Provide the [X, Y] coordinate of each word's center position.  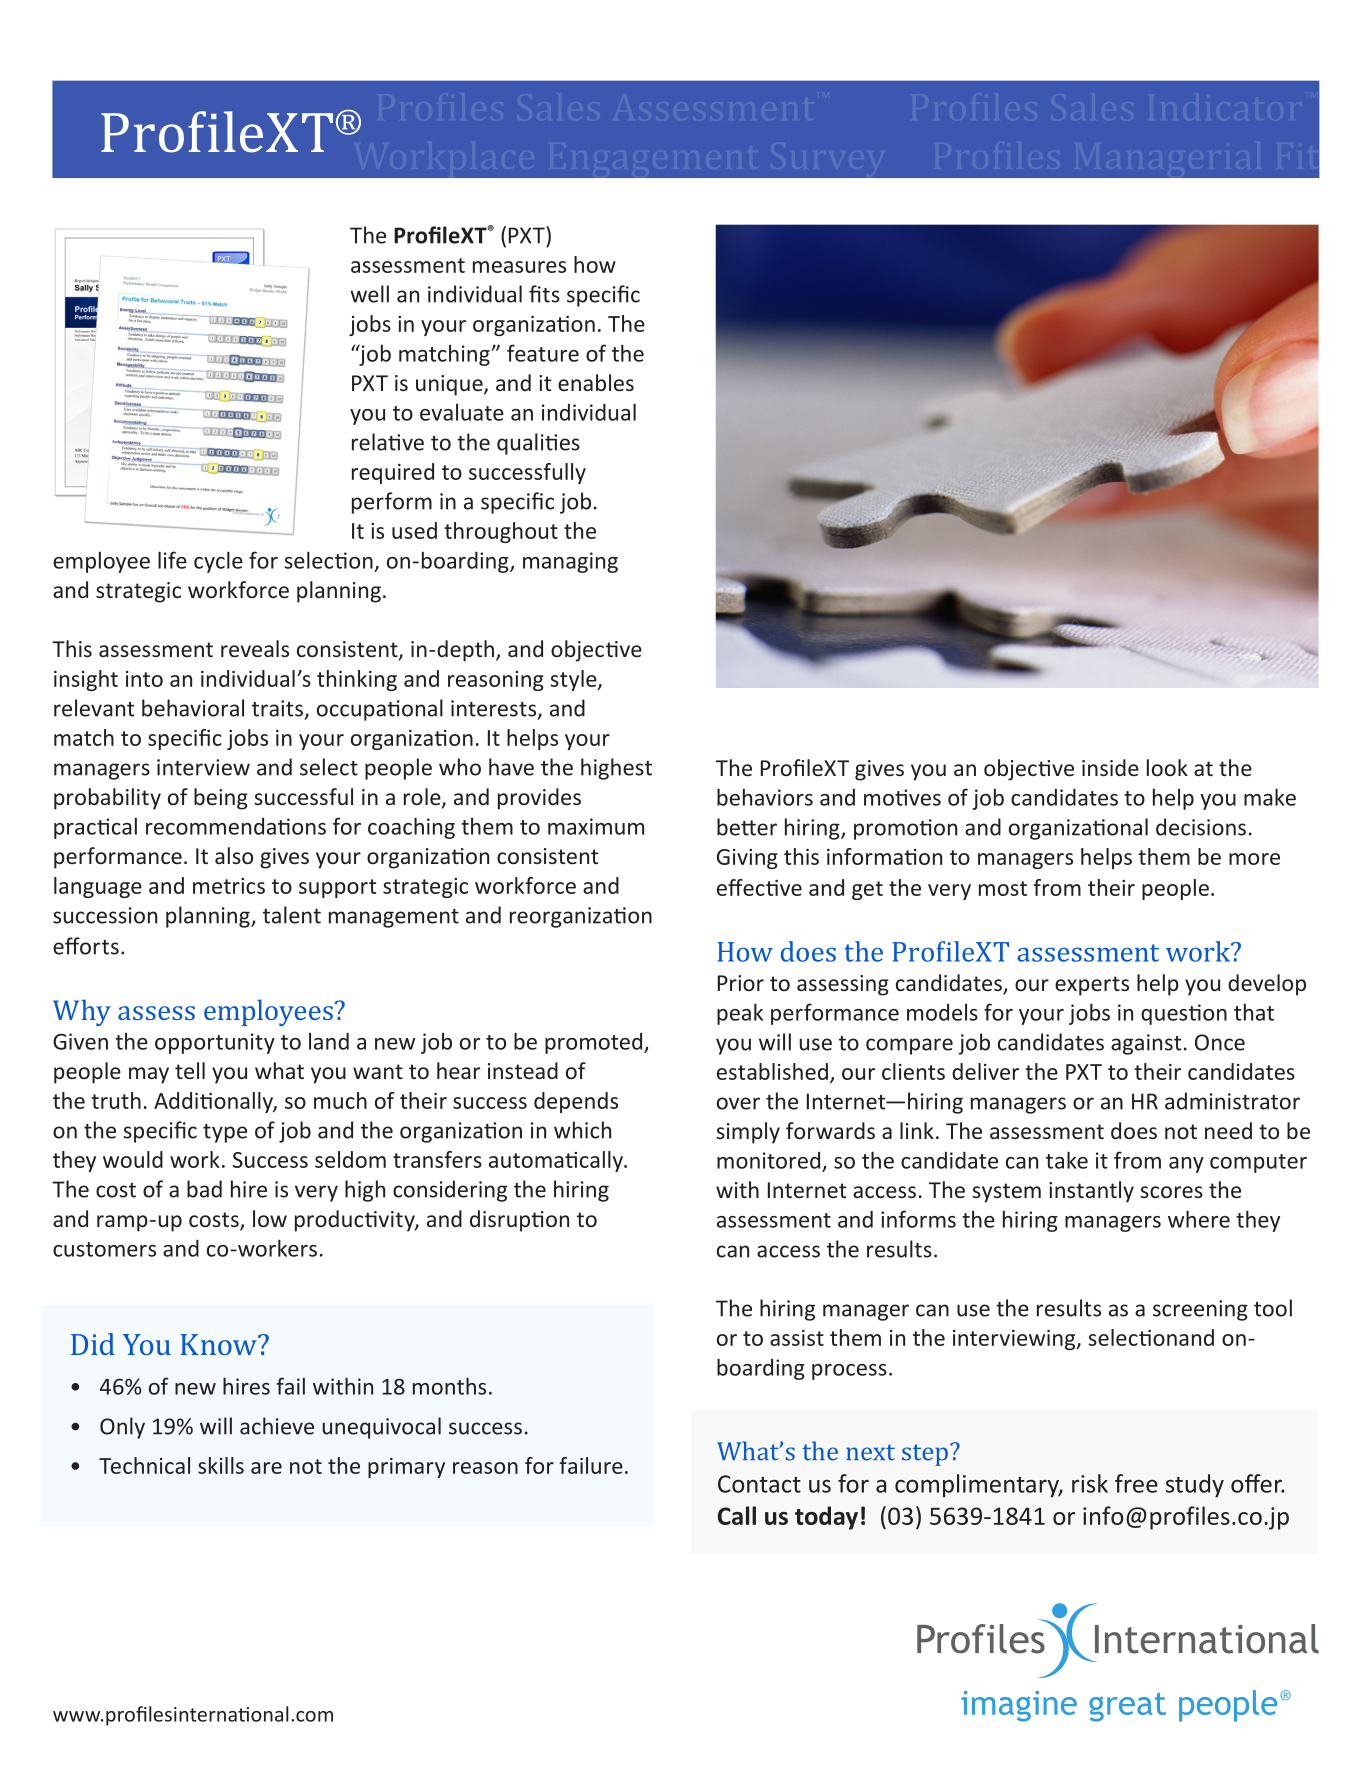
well [369, 294]
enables [596, 382]
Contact [759, 1484]
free [1136, 1483]
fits [544, 294]
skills [221, 1465]
